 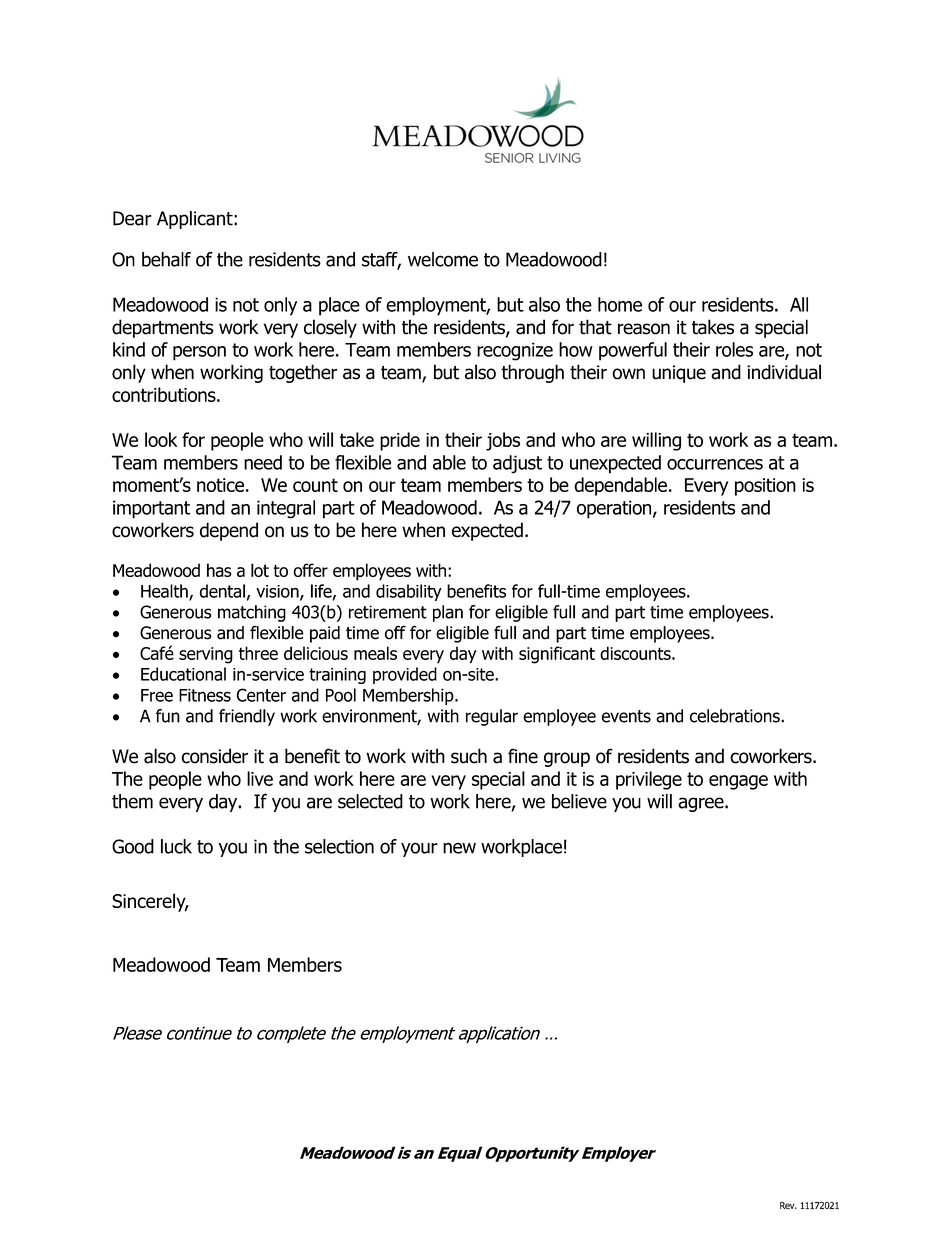 I want to click on welcome, so click(x=443, y=259).
